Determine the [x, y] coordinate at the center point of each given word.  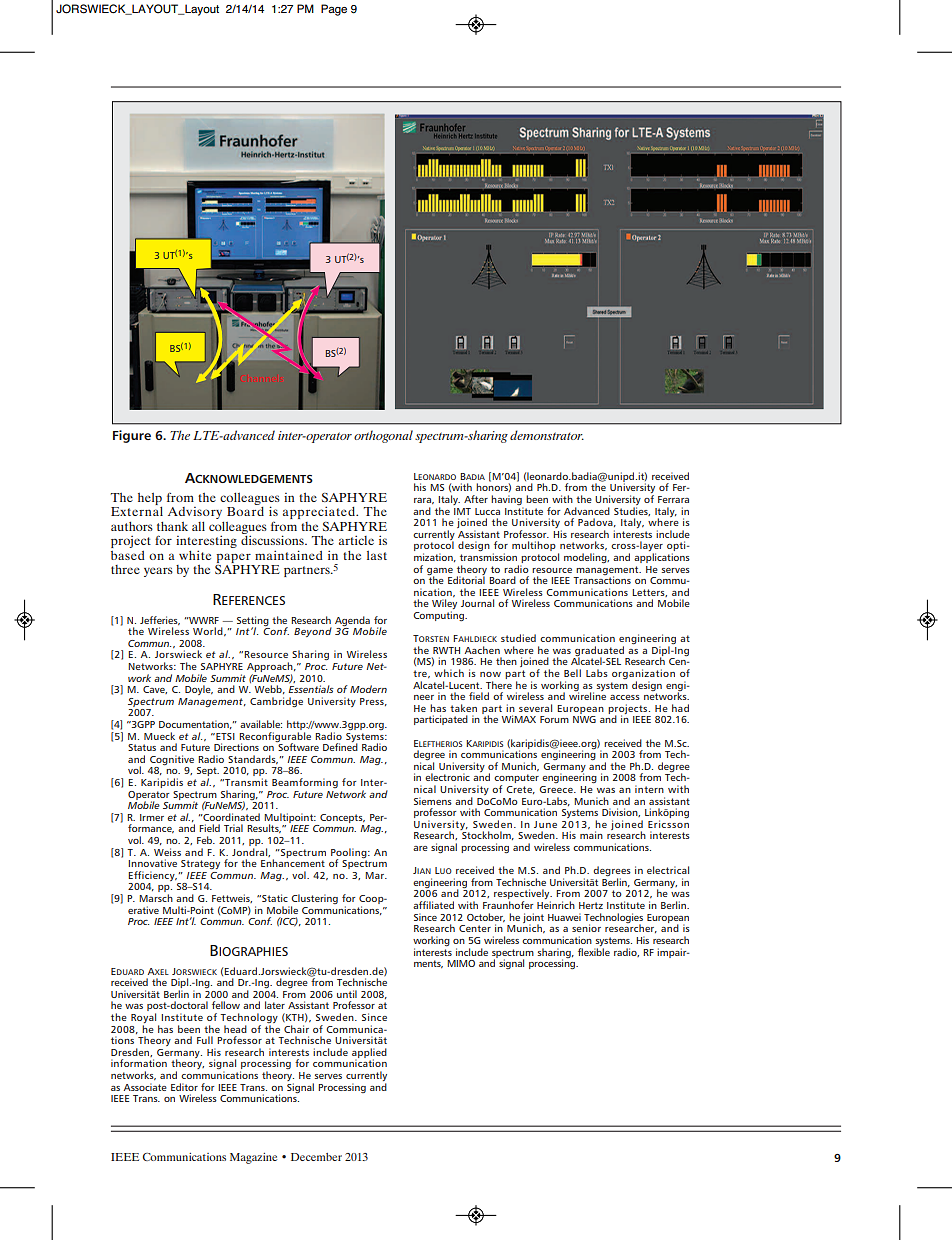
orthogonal [383, 436]
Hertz [591, 905]
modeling [586, 558]
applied [369, 1054]
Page [334, 10]
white [195, 555]
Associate [145, 1087]
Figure [132, 436]
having [507, 501]
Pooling [350, 854]
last [377, 555]
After [476, 499]
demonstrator [547, 435]
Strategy [200, 864]
